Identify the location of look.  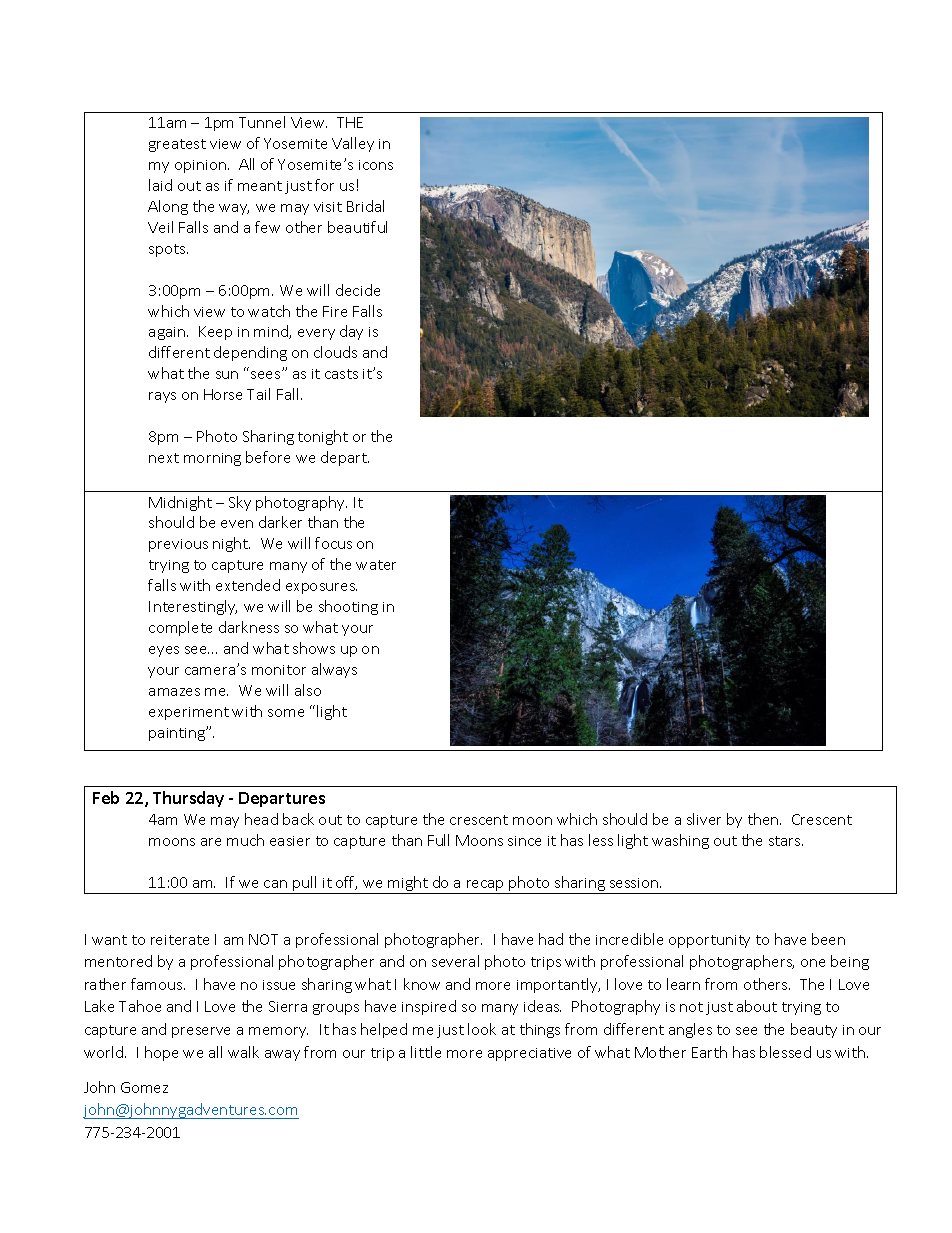
(482, 1029).
